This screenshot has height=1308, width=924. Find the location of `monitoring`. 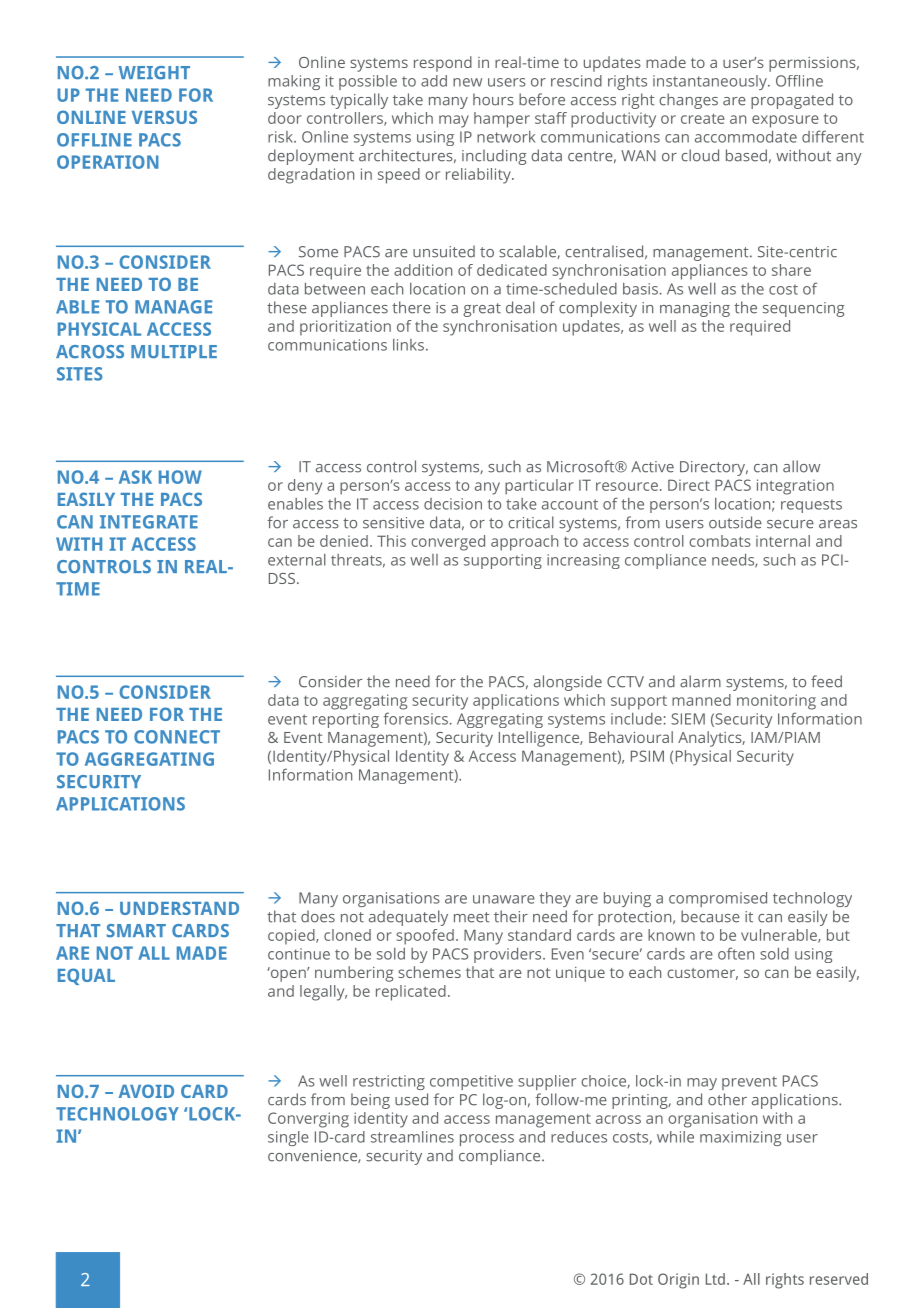

monitoring is located at coordinates (776, 702).
